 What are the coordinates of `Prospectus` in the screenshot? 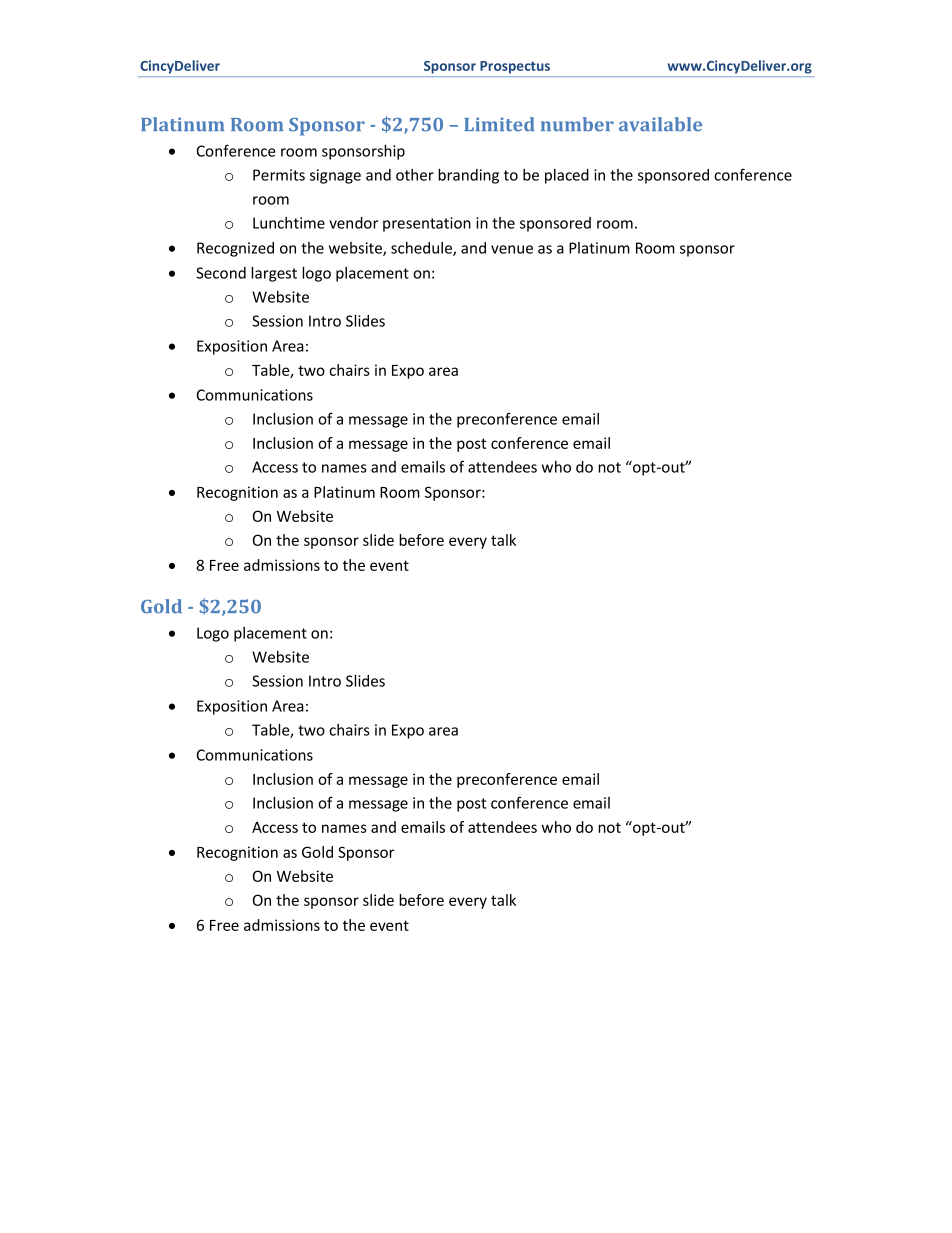 It's located at (515, 67).
